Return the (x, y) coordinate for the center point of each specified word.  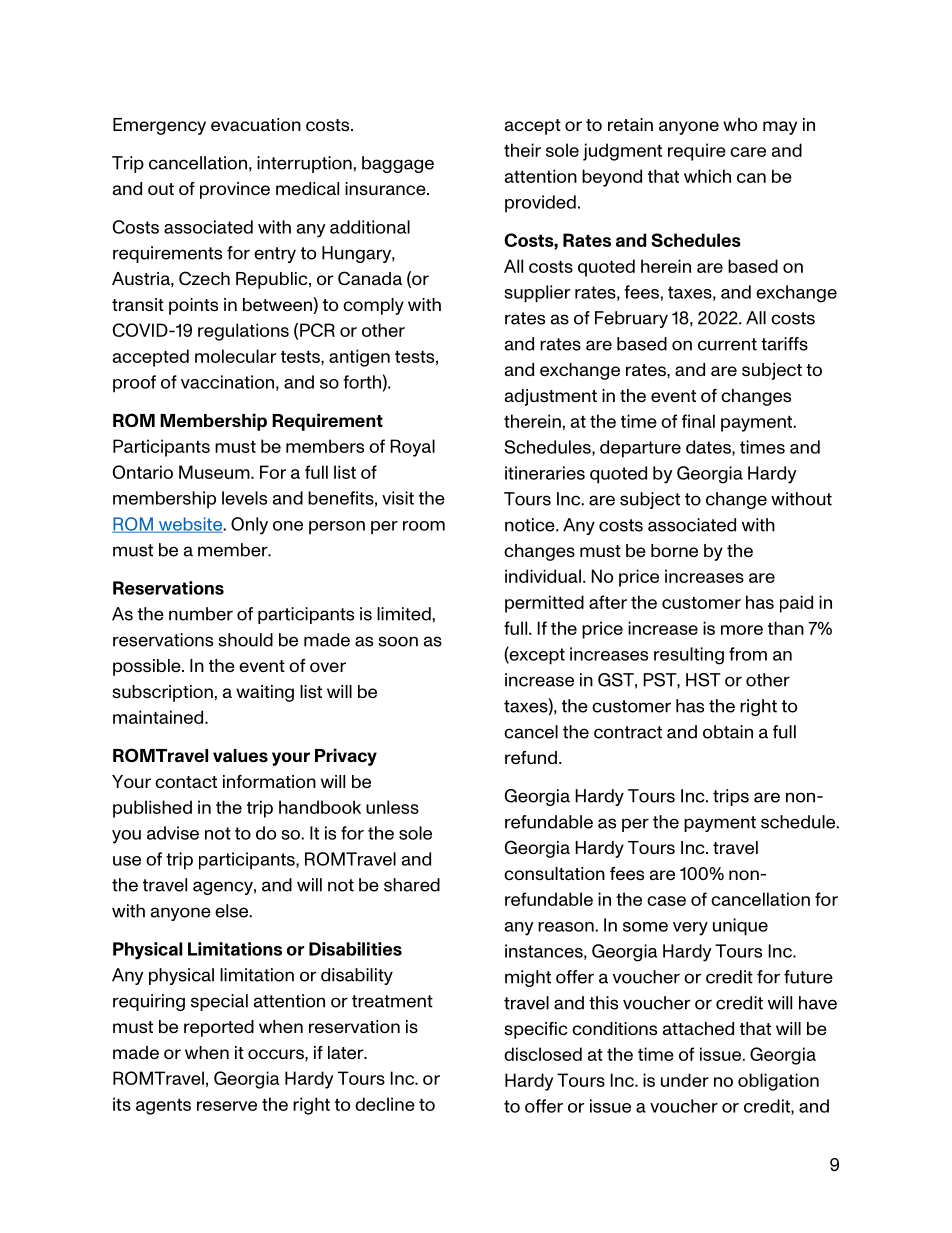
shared (412, 885)
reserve (227, 1106)
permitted (544, 604)
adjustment (550, 397)
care (748, 152)
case (666, 901)
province (235, 190)
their (522, 150)
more (742, 630)
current (727, 344)
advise (173, 833)
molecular (235, 356)
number (201, 614)
